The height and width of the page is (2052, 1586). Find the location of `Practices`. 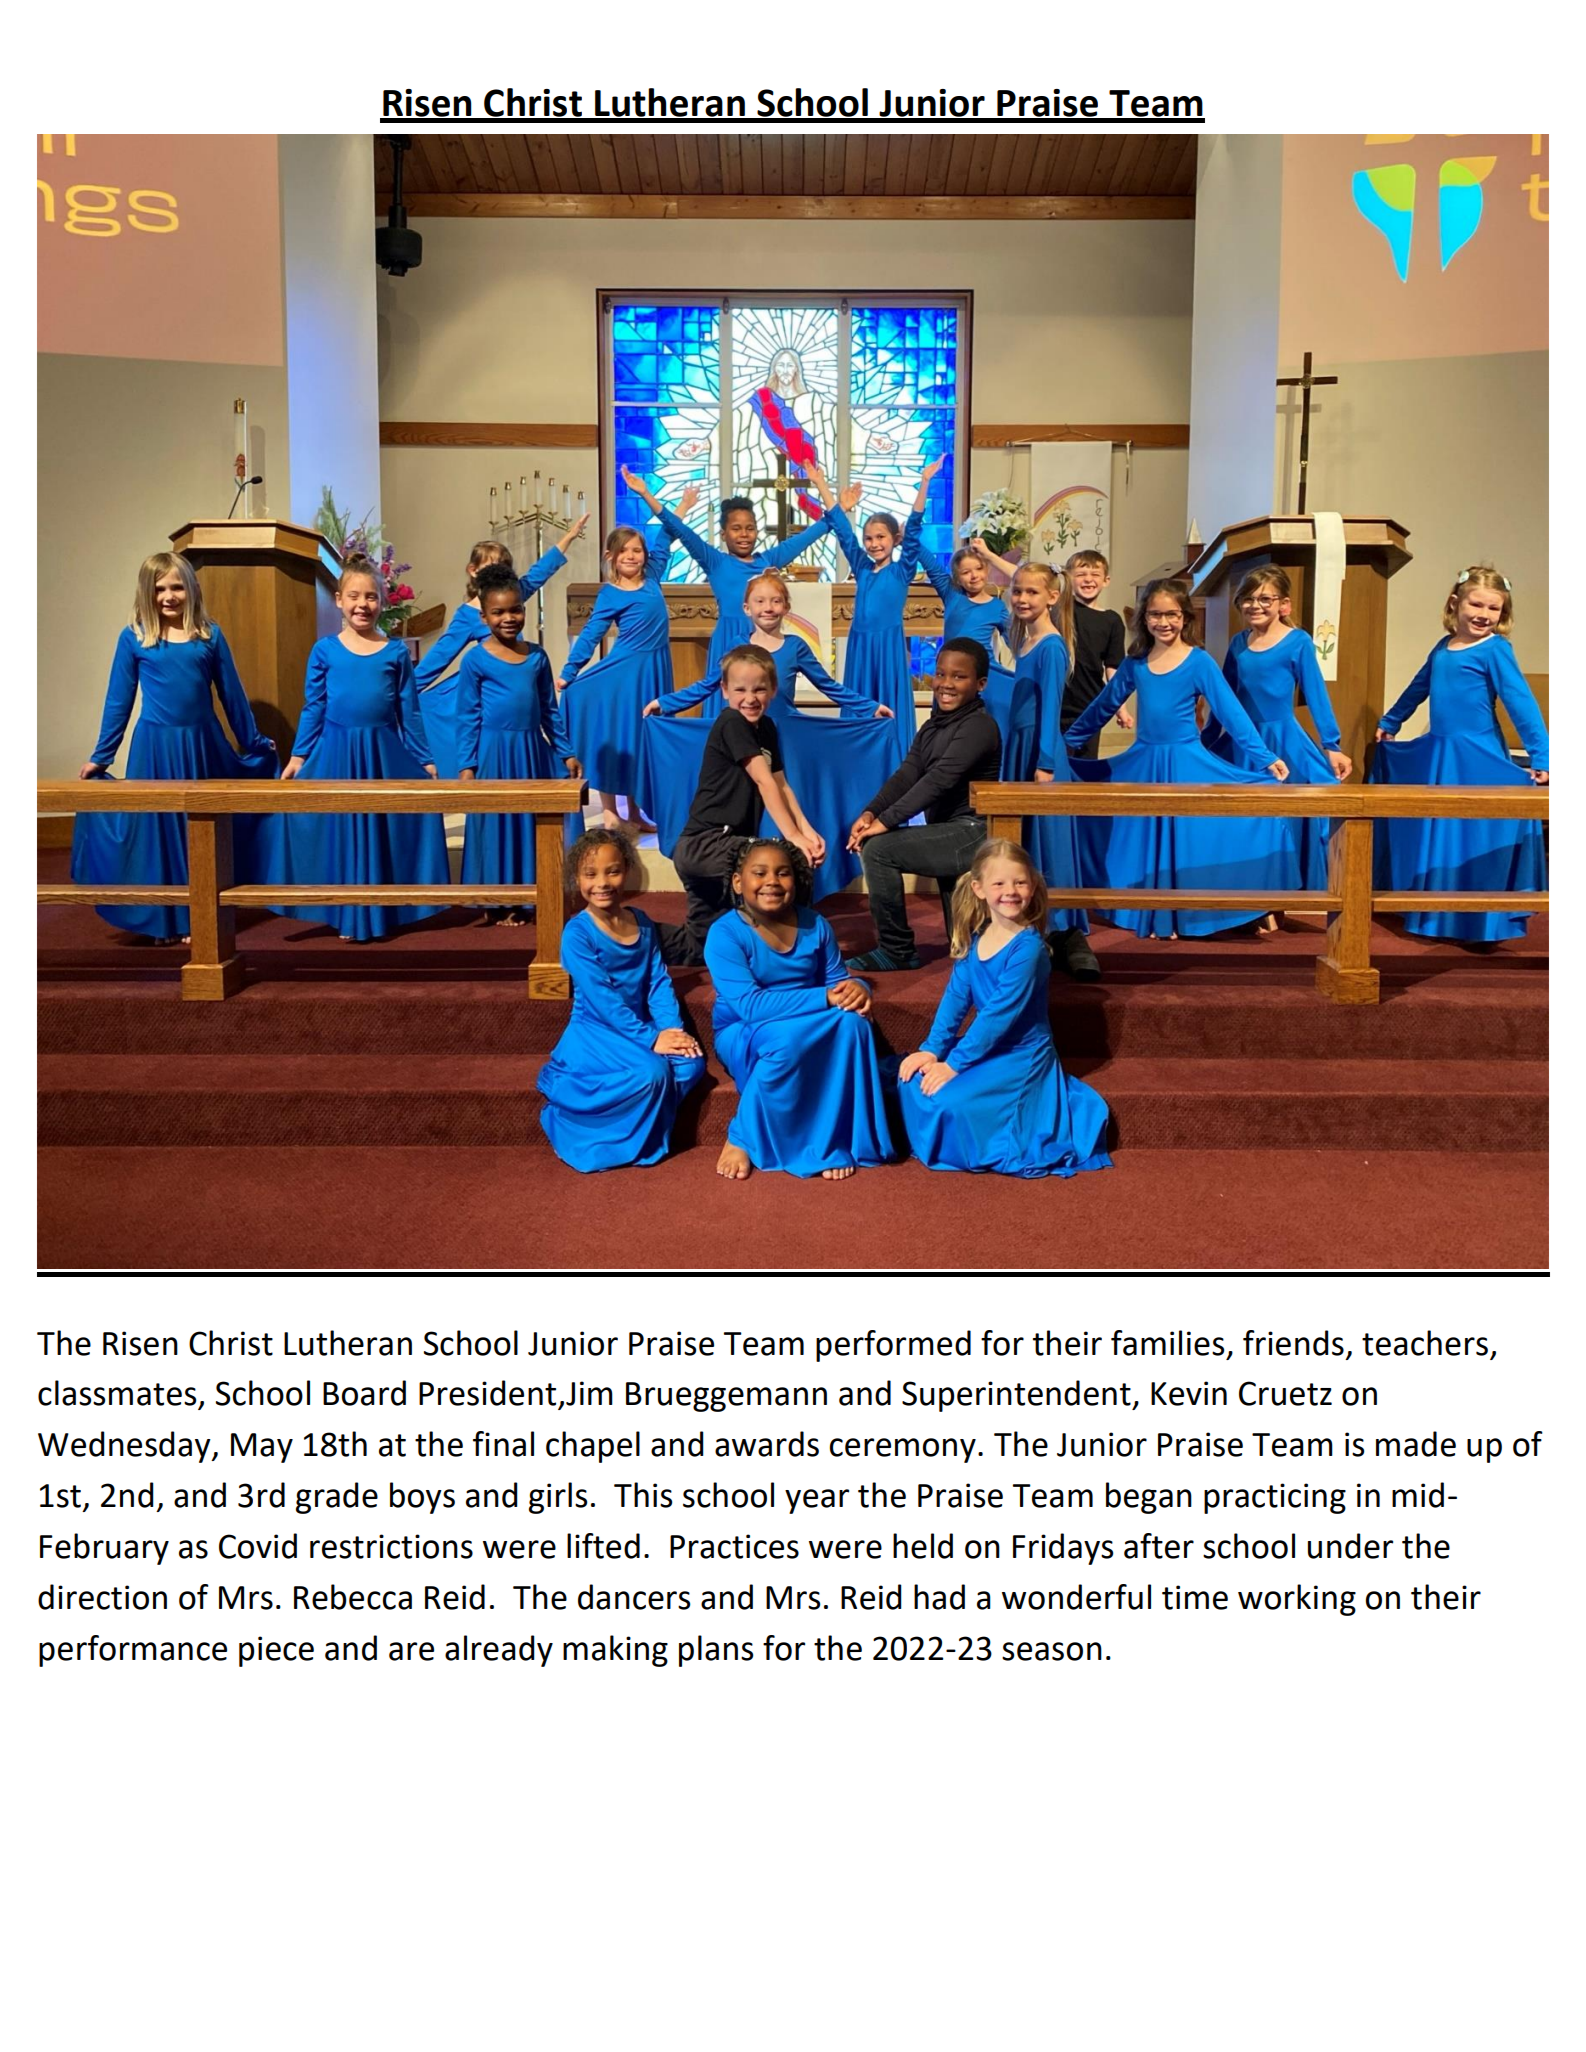

Practices is located at coordinates (734, 1546).
